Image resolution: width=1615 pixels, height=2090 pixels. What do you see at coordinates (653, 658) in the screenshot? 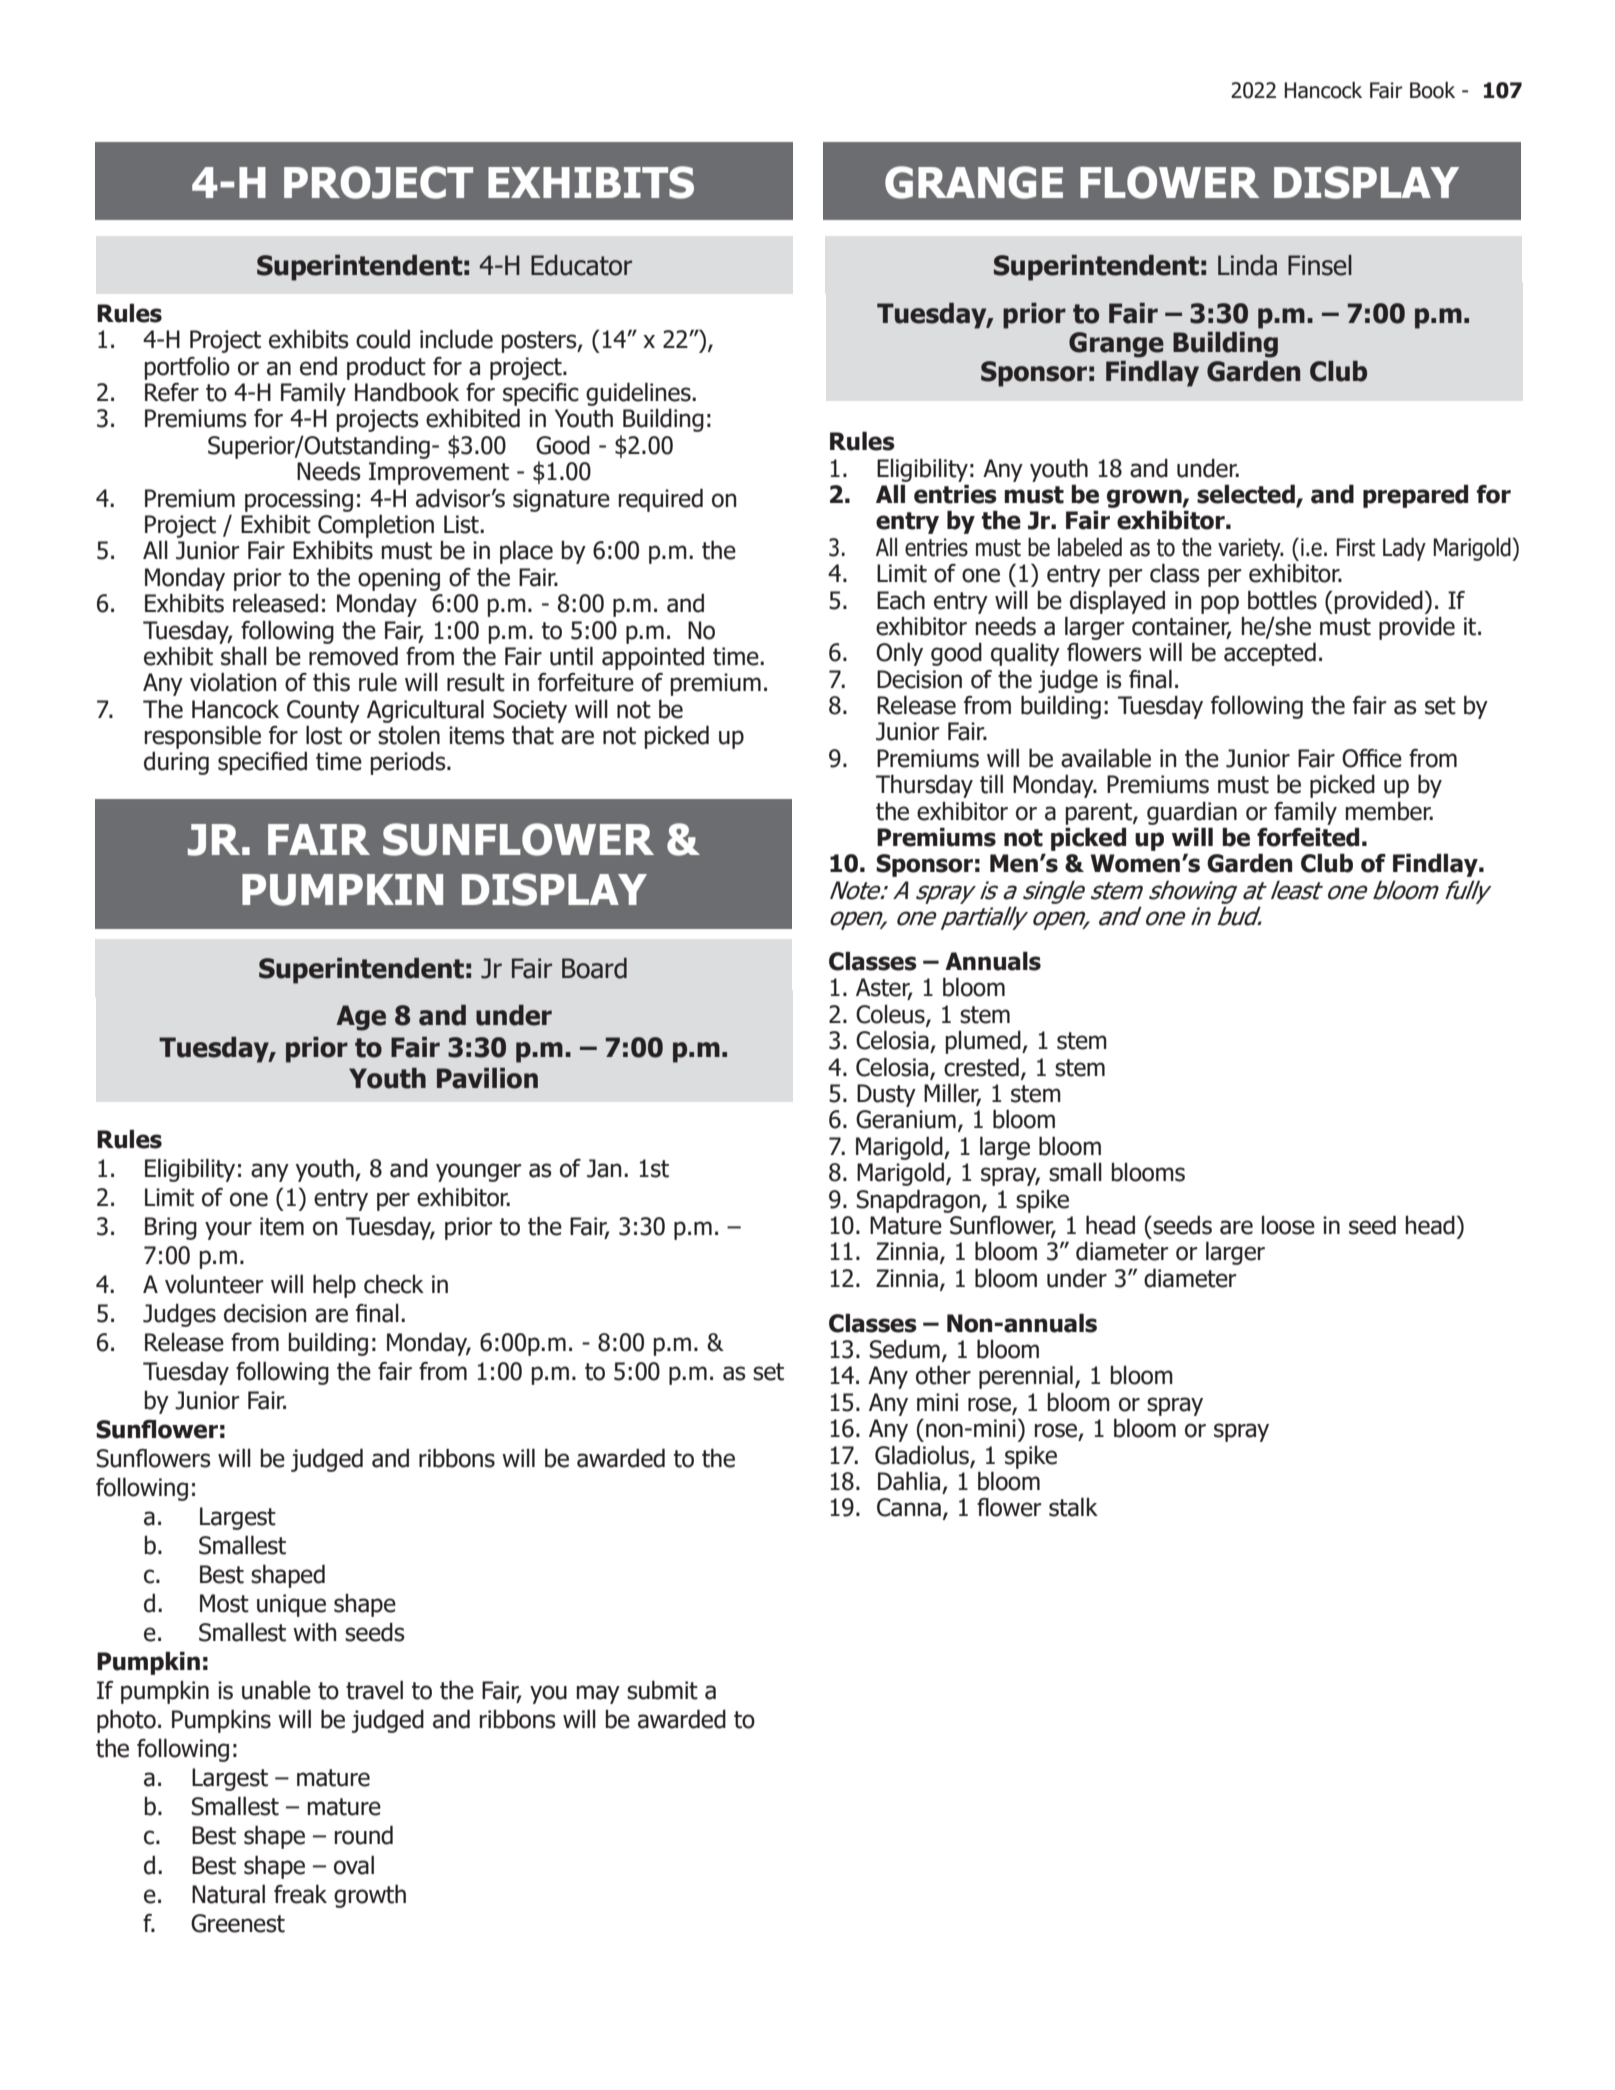
I see `appointed` at bounding box center [653, 658].
